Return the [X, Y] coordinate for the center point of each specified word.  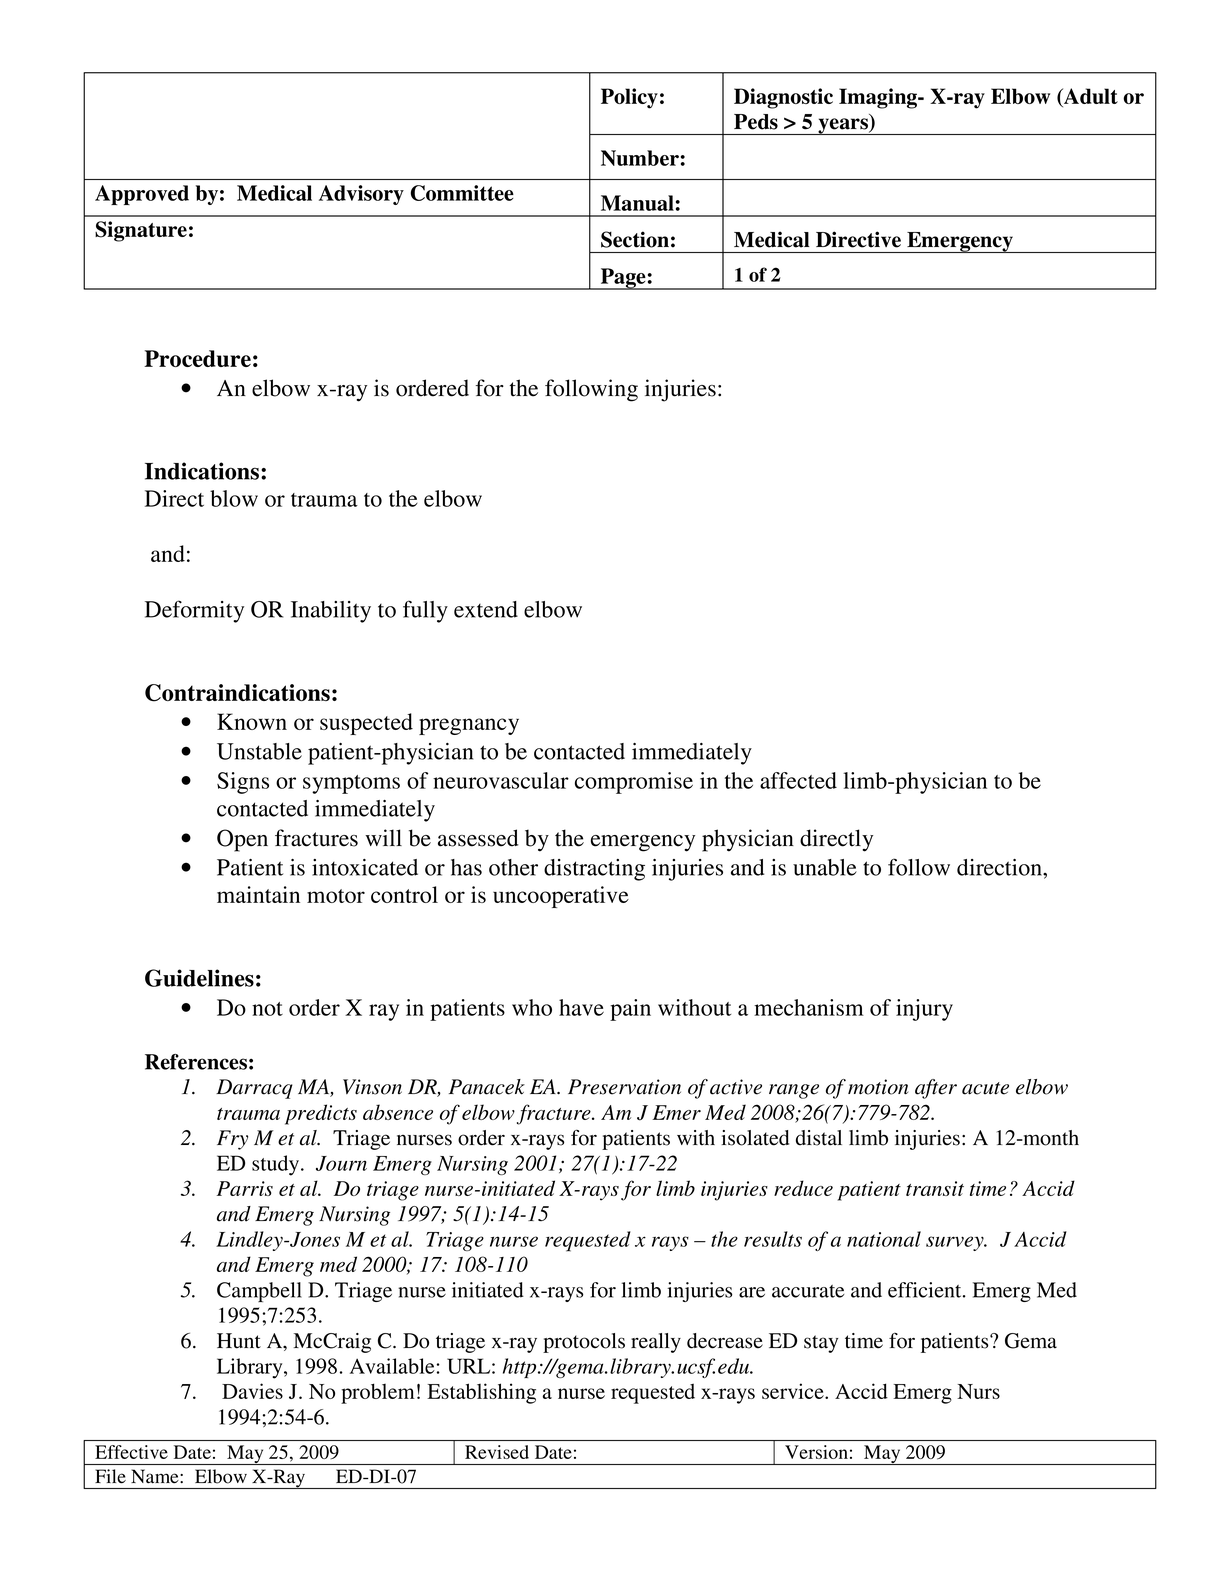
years [843, 126]
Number [640, 158]
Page [623, 279]
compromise [634, 783]
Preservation [624, 1087]
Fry [232, 1140]
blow [234, 498]
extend [486, 609]
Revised [497, 1452]
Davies [252, 1391]
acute [985, 1088]
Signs [243, 783]
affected [798, 780]
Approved [142, 195]
